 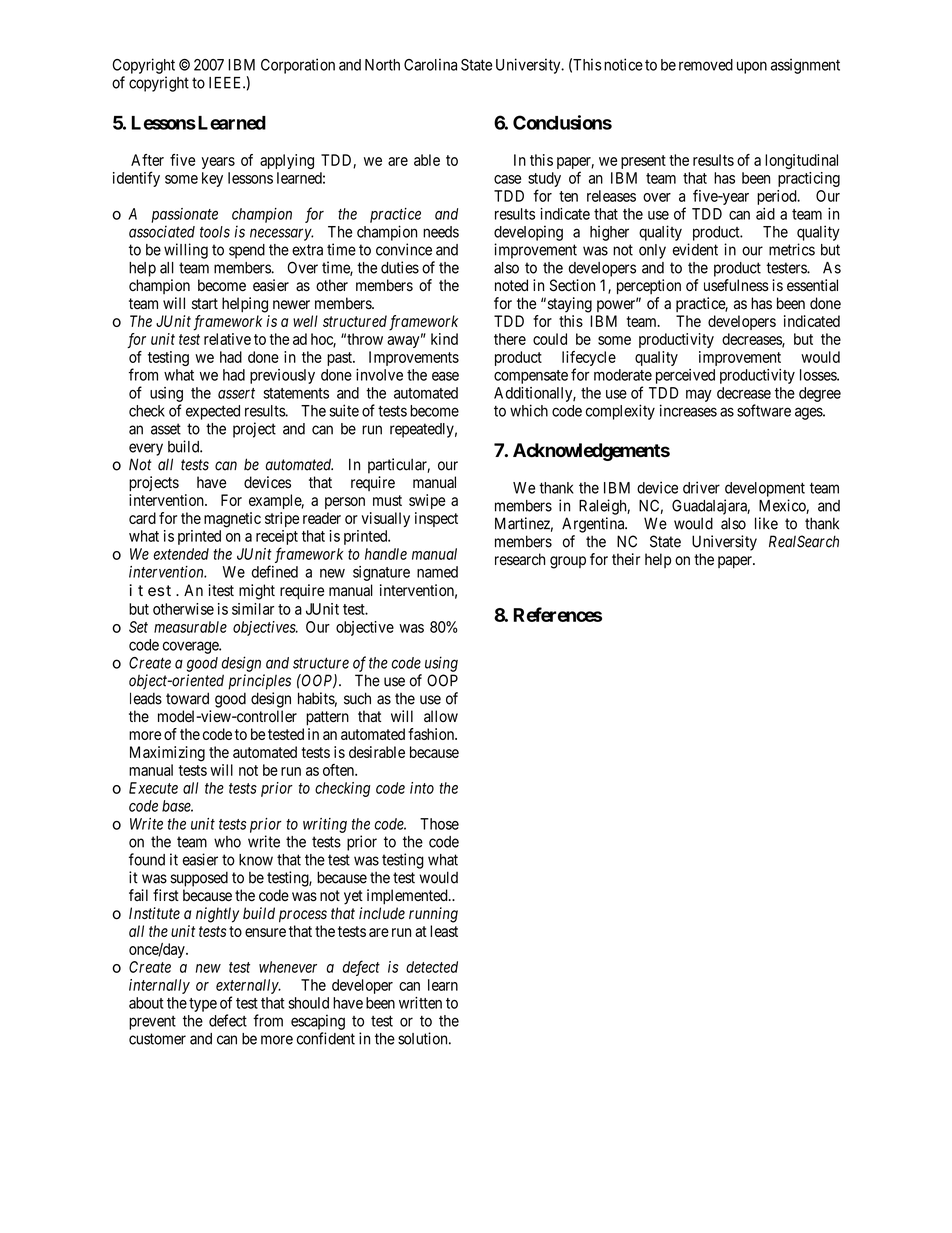 What do you see at coordinates (752, 67) in the image?
I see `upon` at bounding box center [752, 67].
